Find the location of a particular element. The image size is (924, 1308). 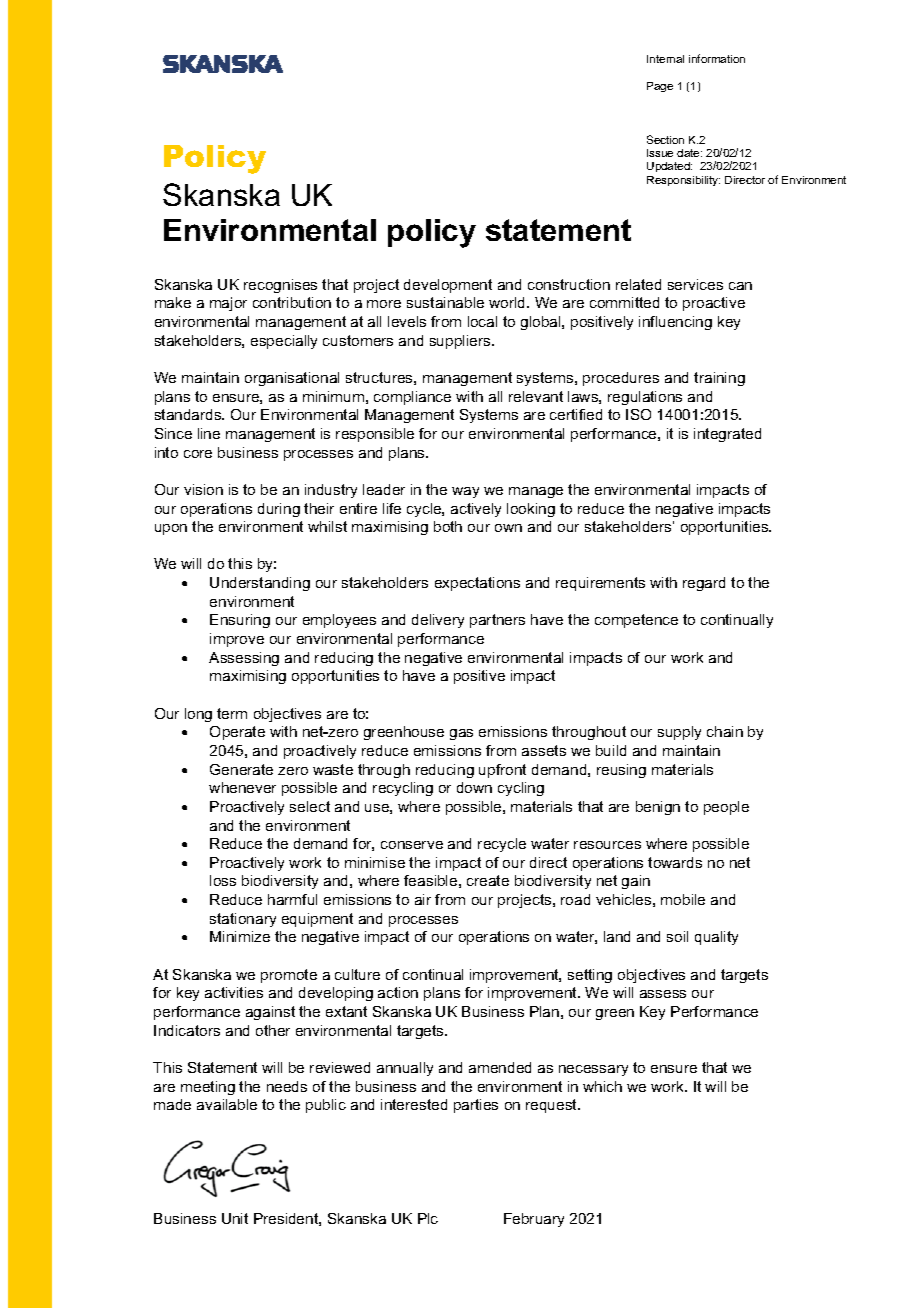

development is located at coordinates (448, 286).
